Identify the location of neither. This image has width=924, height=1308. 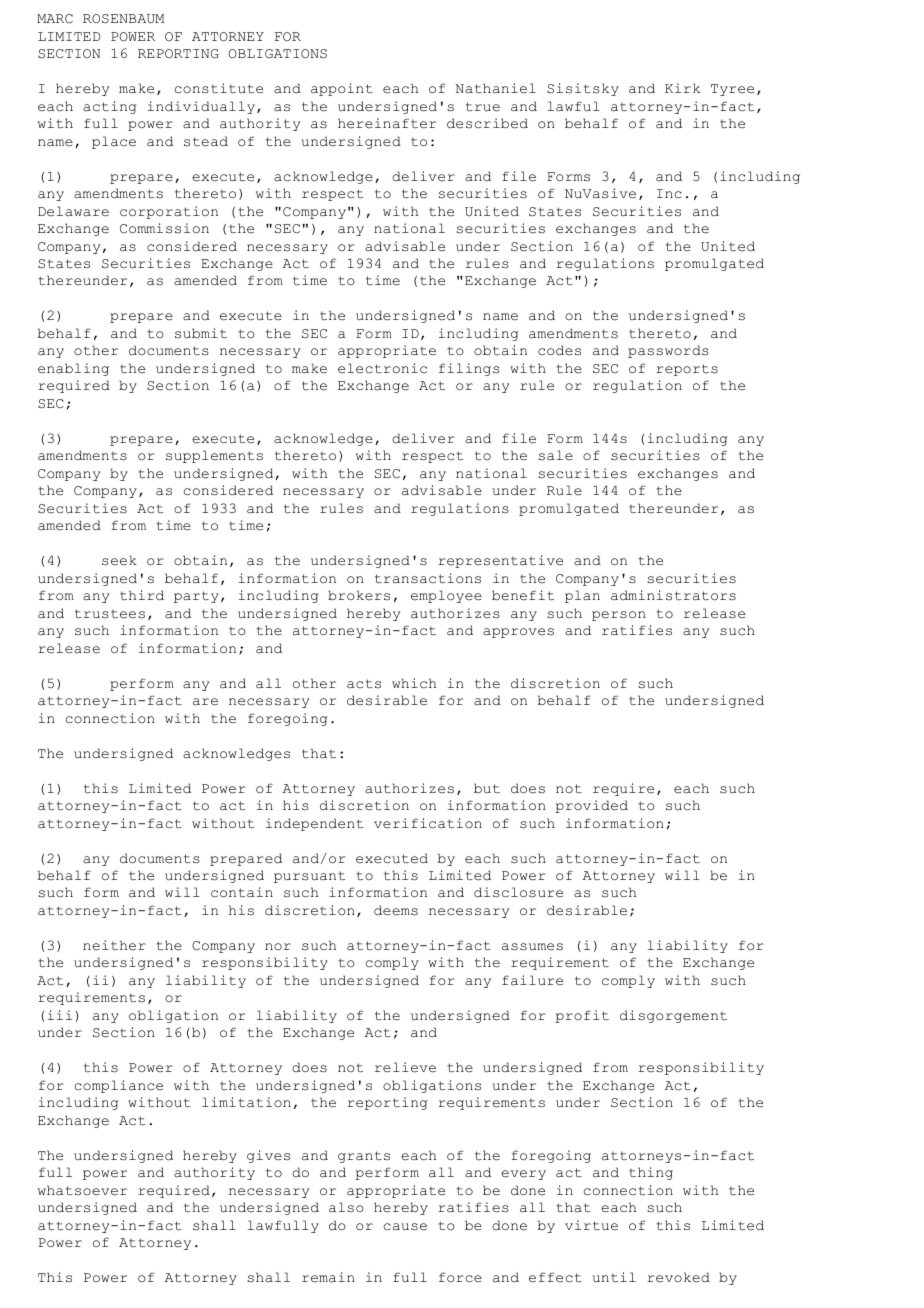
(114, 945).
